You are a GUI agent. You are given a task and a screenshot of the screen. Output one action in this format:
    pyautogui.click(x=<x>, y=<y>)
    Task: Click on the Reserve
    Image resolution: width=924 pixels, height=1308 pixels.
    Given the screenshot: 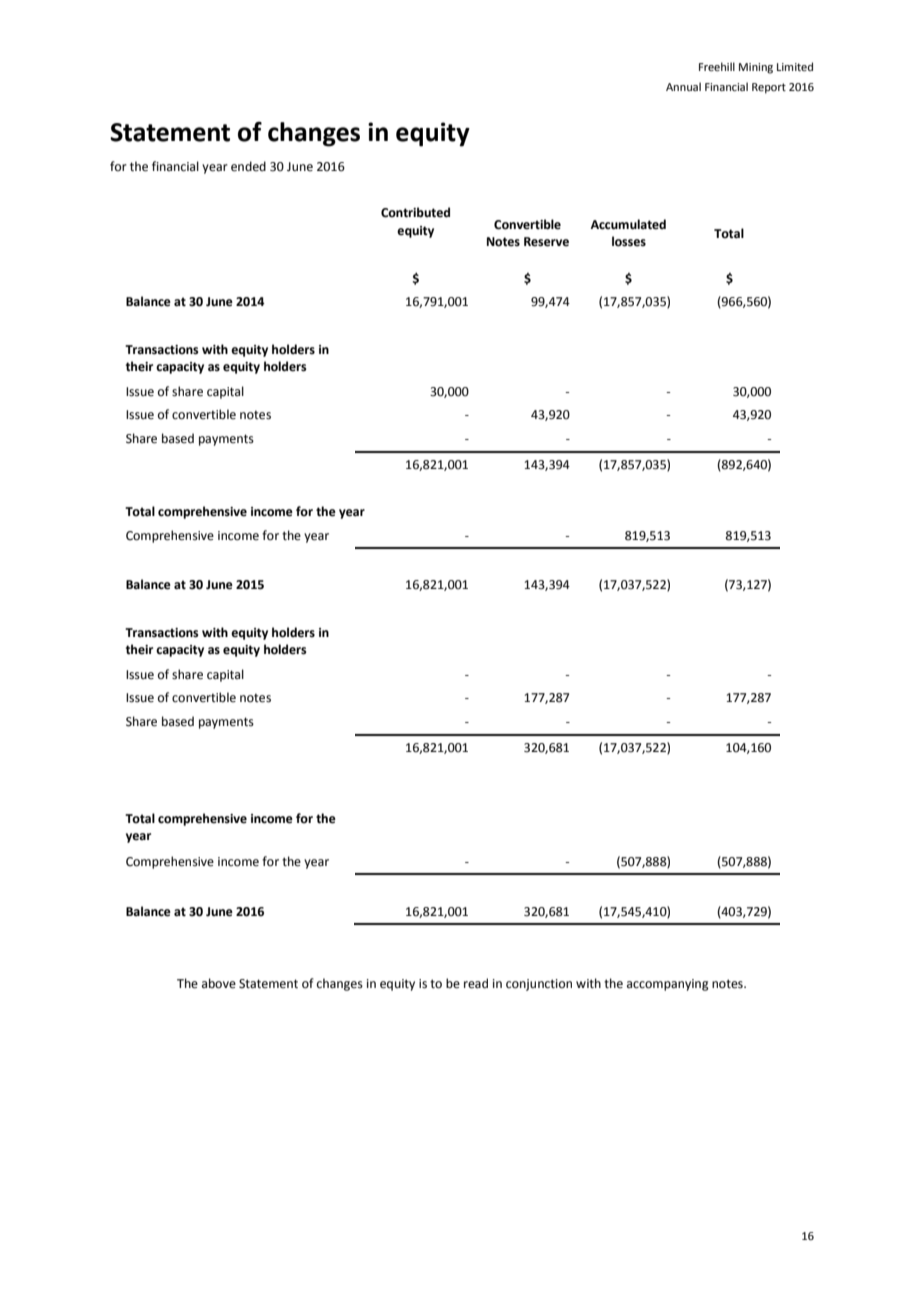 What is the action you would take?
    pyautogui.click(x=546, y=242)
